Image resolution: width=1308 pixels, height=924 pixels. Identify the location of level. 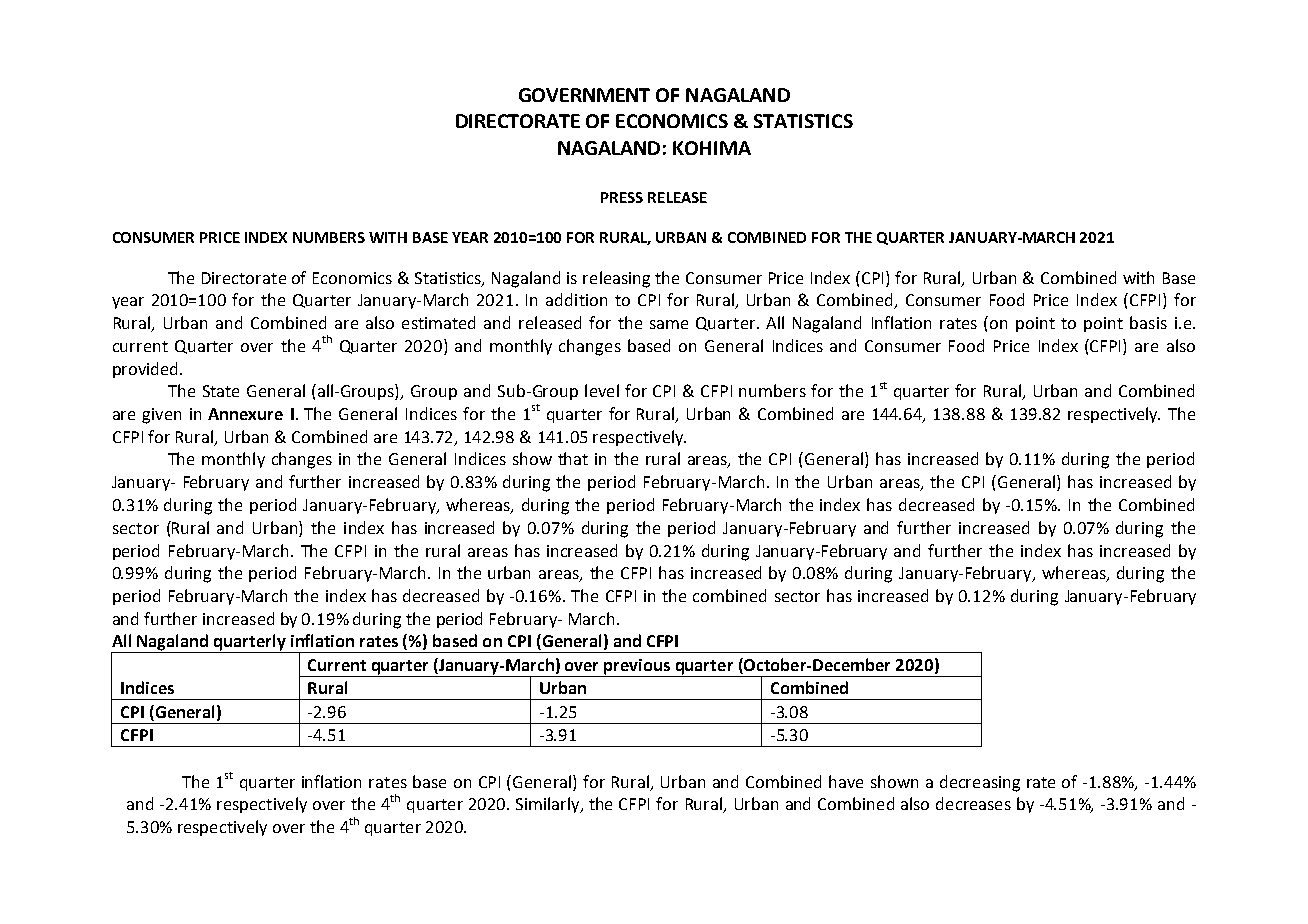
(602, 390).
